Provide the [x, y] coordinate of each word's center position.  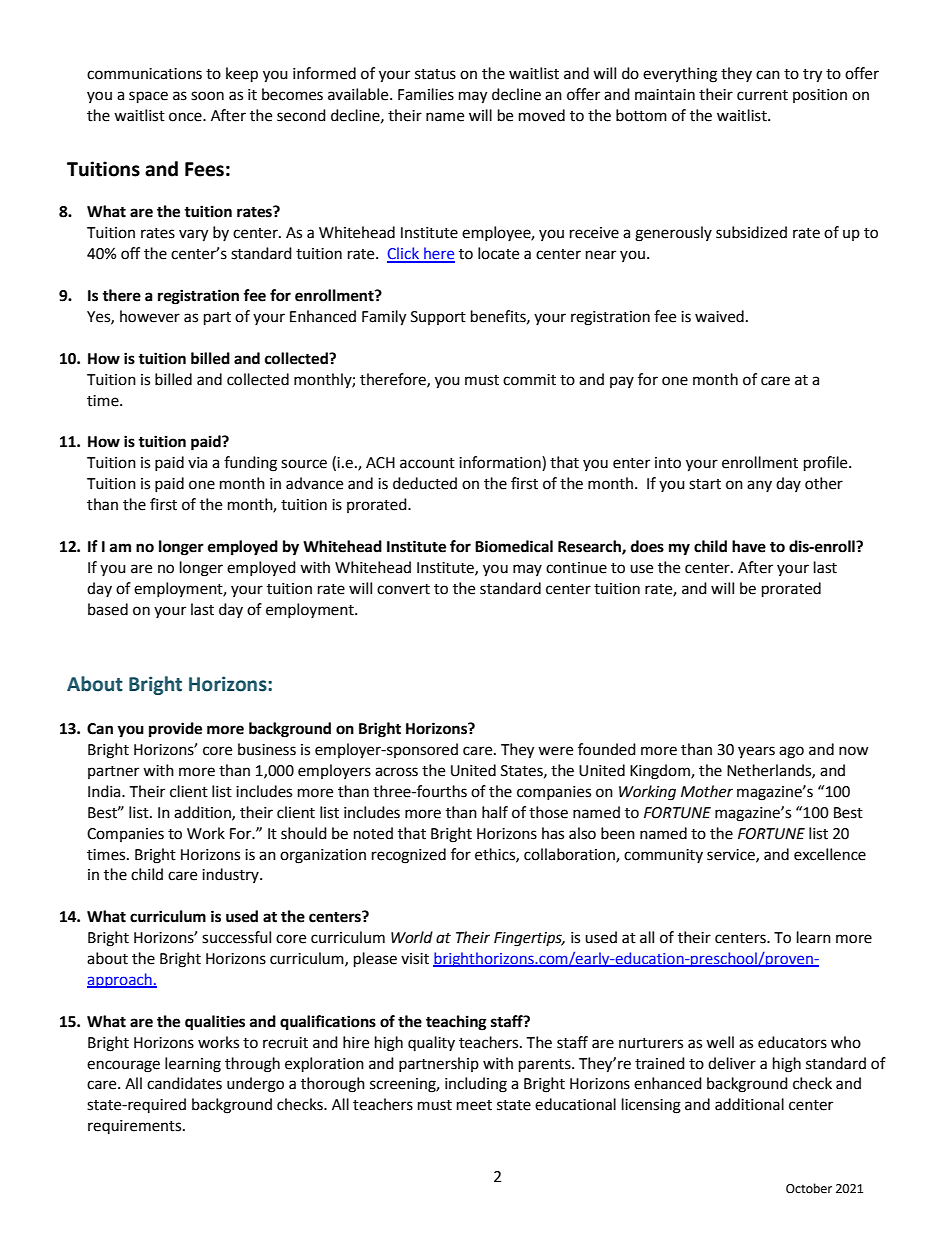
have [749, 546]
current [762, 95]
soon [207, 96]
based [108, 609]
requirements [136, 1127]
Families [426, 94]
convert [403, 589]
